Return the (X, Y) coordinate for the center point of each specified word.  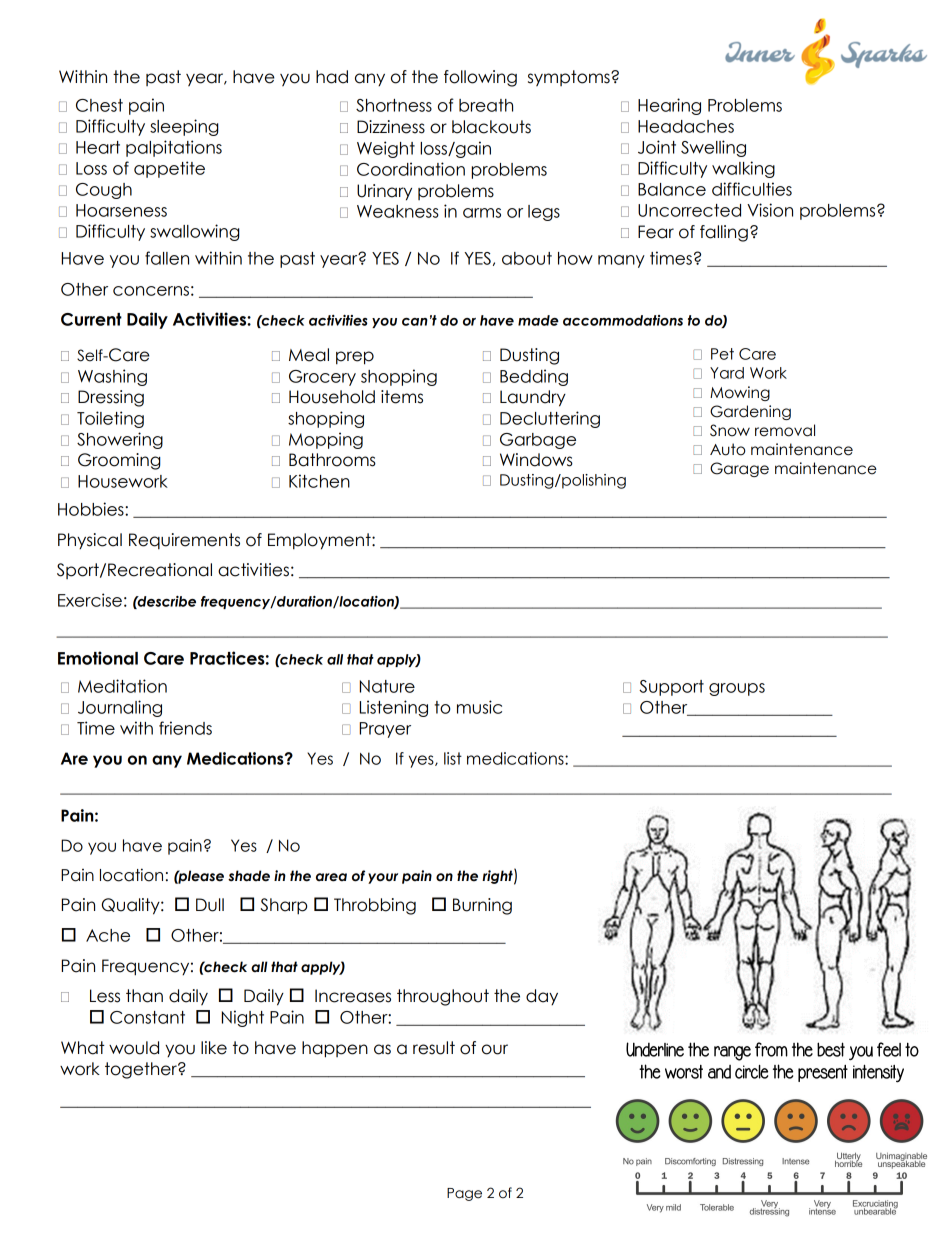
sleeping (184, 127)
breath (486, 105)
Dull (210, 905)
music (479, 707)
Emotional (98, 658)
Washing (112, 377)
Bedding (534, 377)
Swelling (713, 148)
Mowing (740, 393)
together (142, 1070)
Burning (482, 906)
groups (737, 689)
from (771, 1049)
